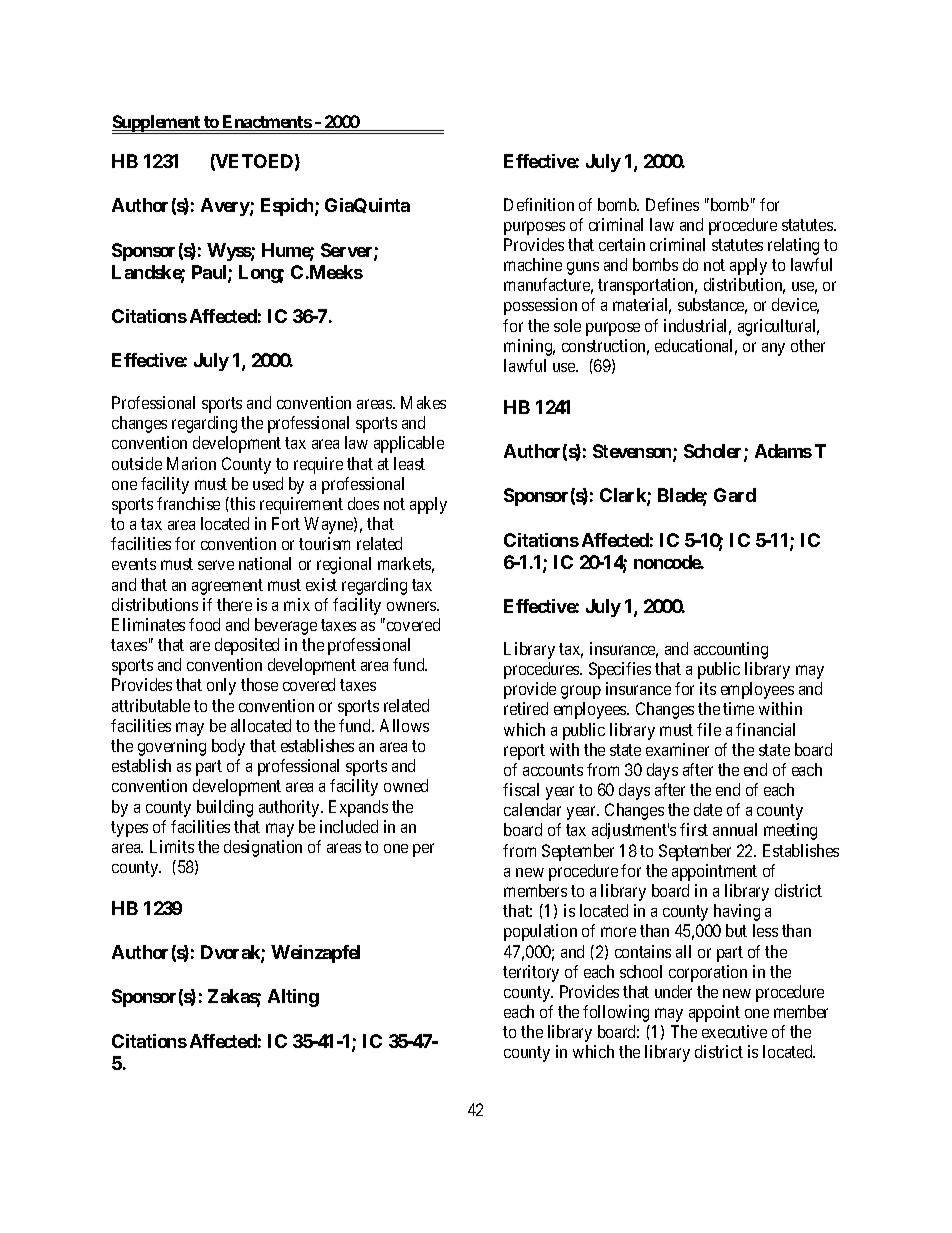  What do you see at coordinates (521, 789) in the image?
I see `fiscal` at bounding box center [521, 789].
